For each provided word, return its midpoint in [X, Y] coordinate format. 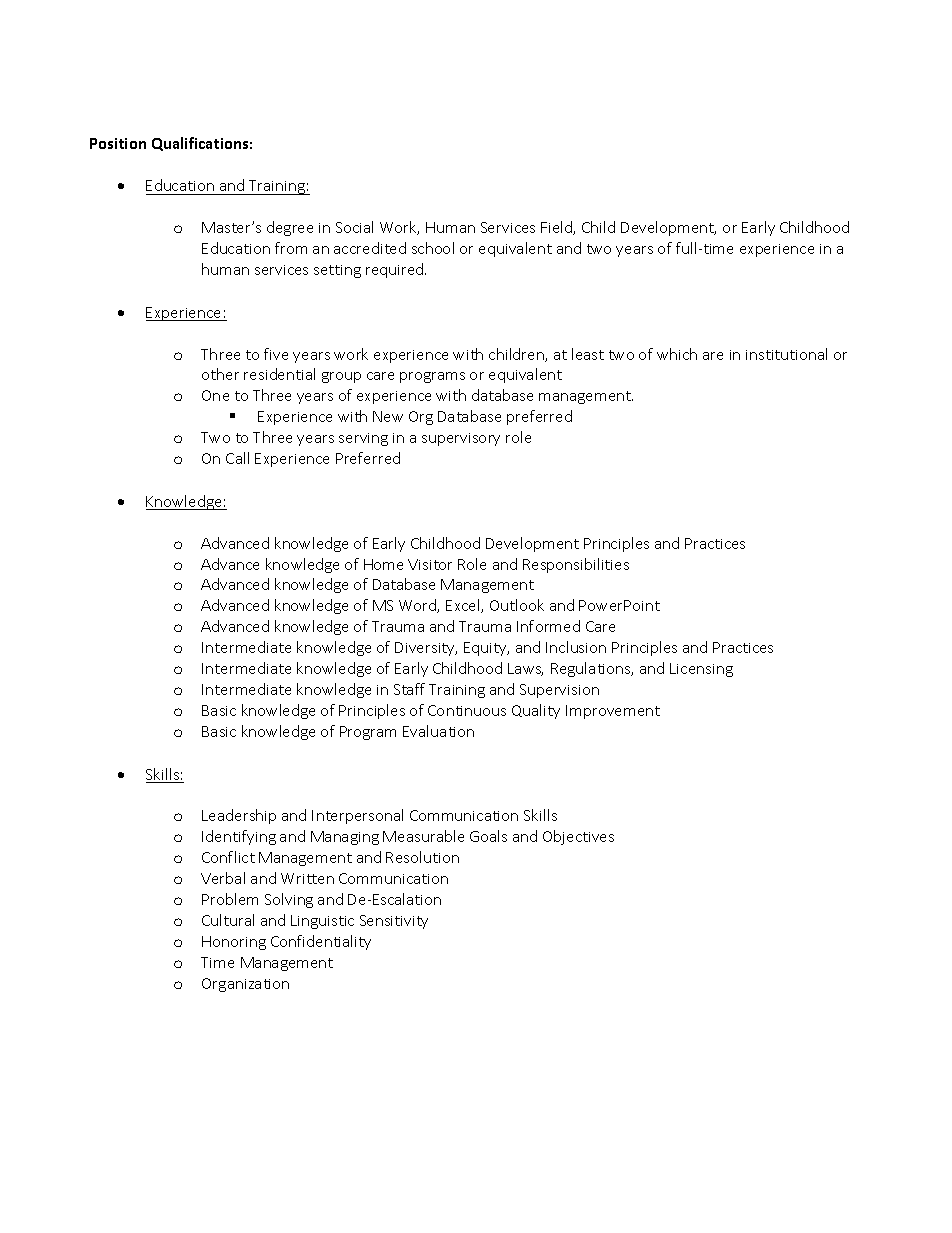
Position [118, 143]
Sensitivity [394, 922]
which [677, 354]
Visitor [430, 564]
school [433, 248]
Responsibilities [576, 565]
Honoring [234, 943]
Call [237, 458]
